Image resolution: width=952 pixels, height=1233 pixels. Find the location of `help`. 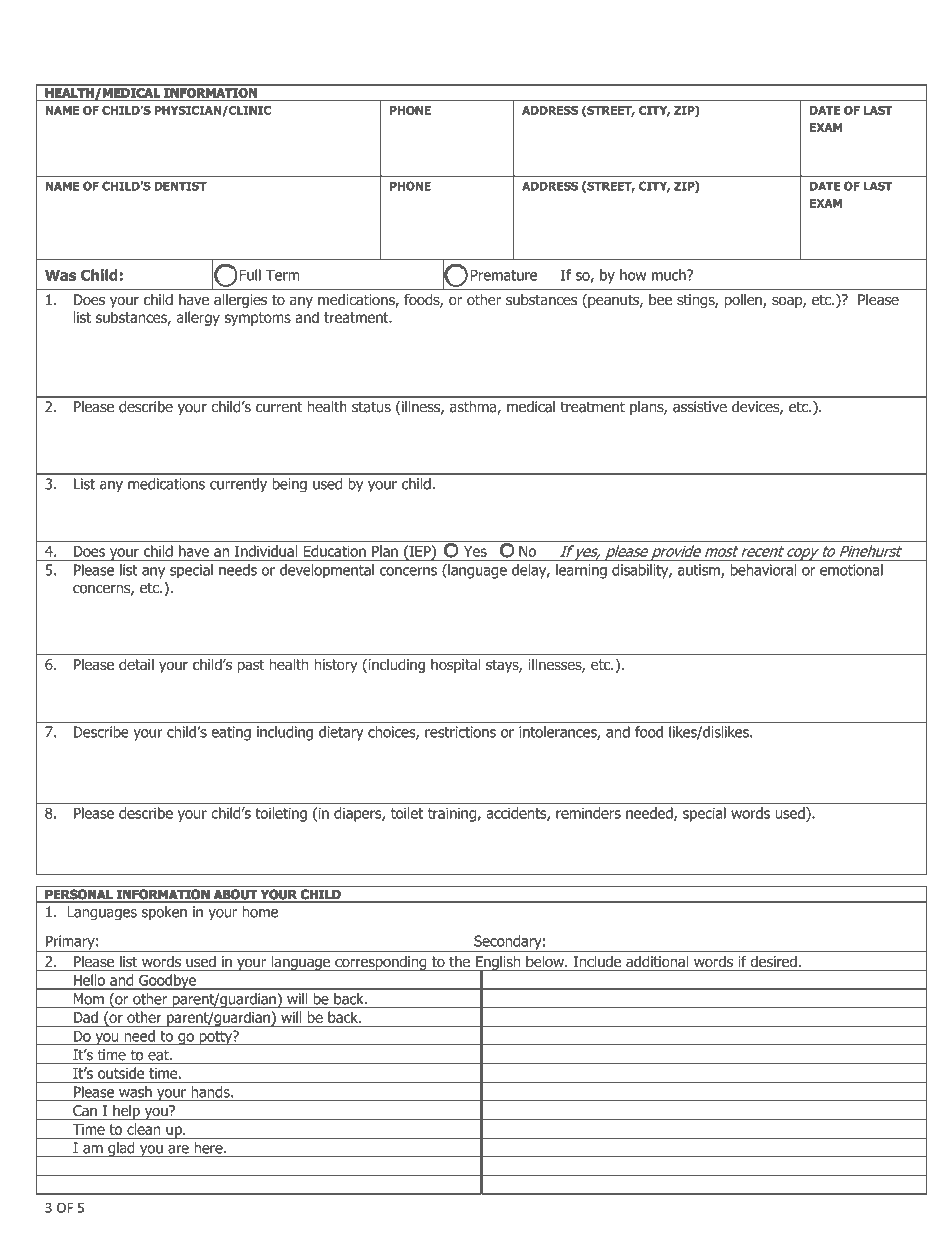

help is located at coordinates (126, 1112).
